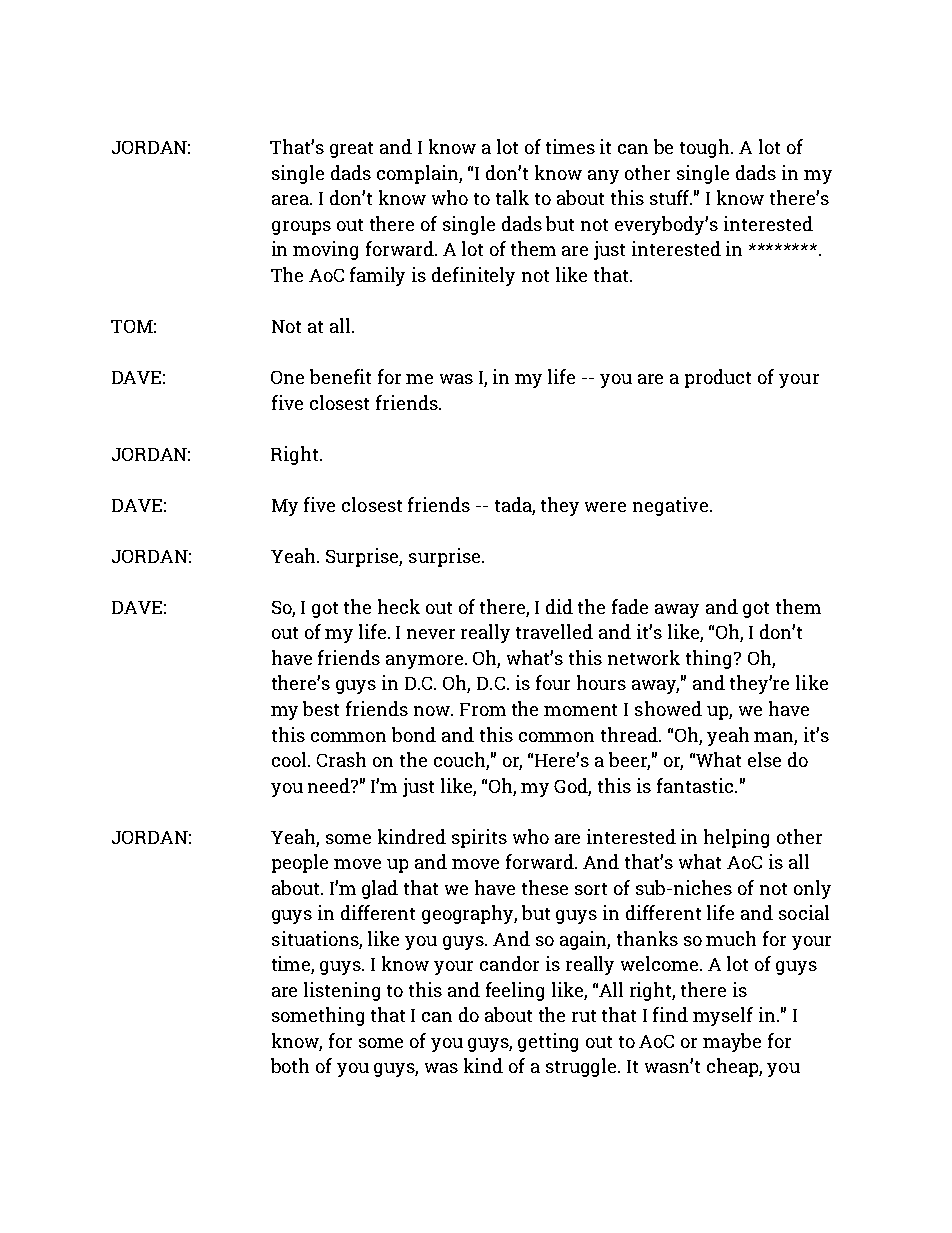  Describe the element at coordinates (548, 1042) in the screenshot. I see `getting` at that location.
